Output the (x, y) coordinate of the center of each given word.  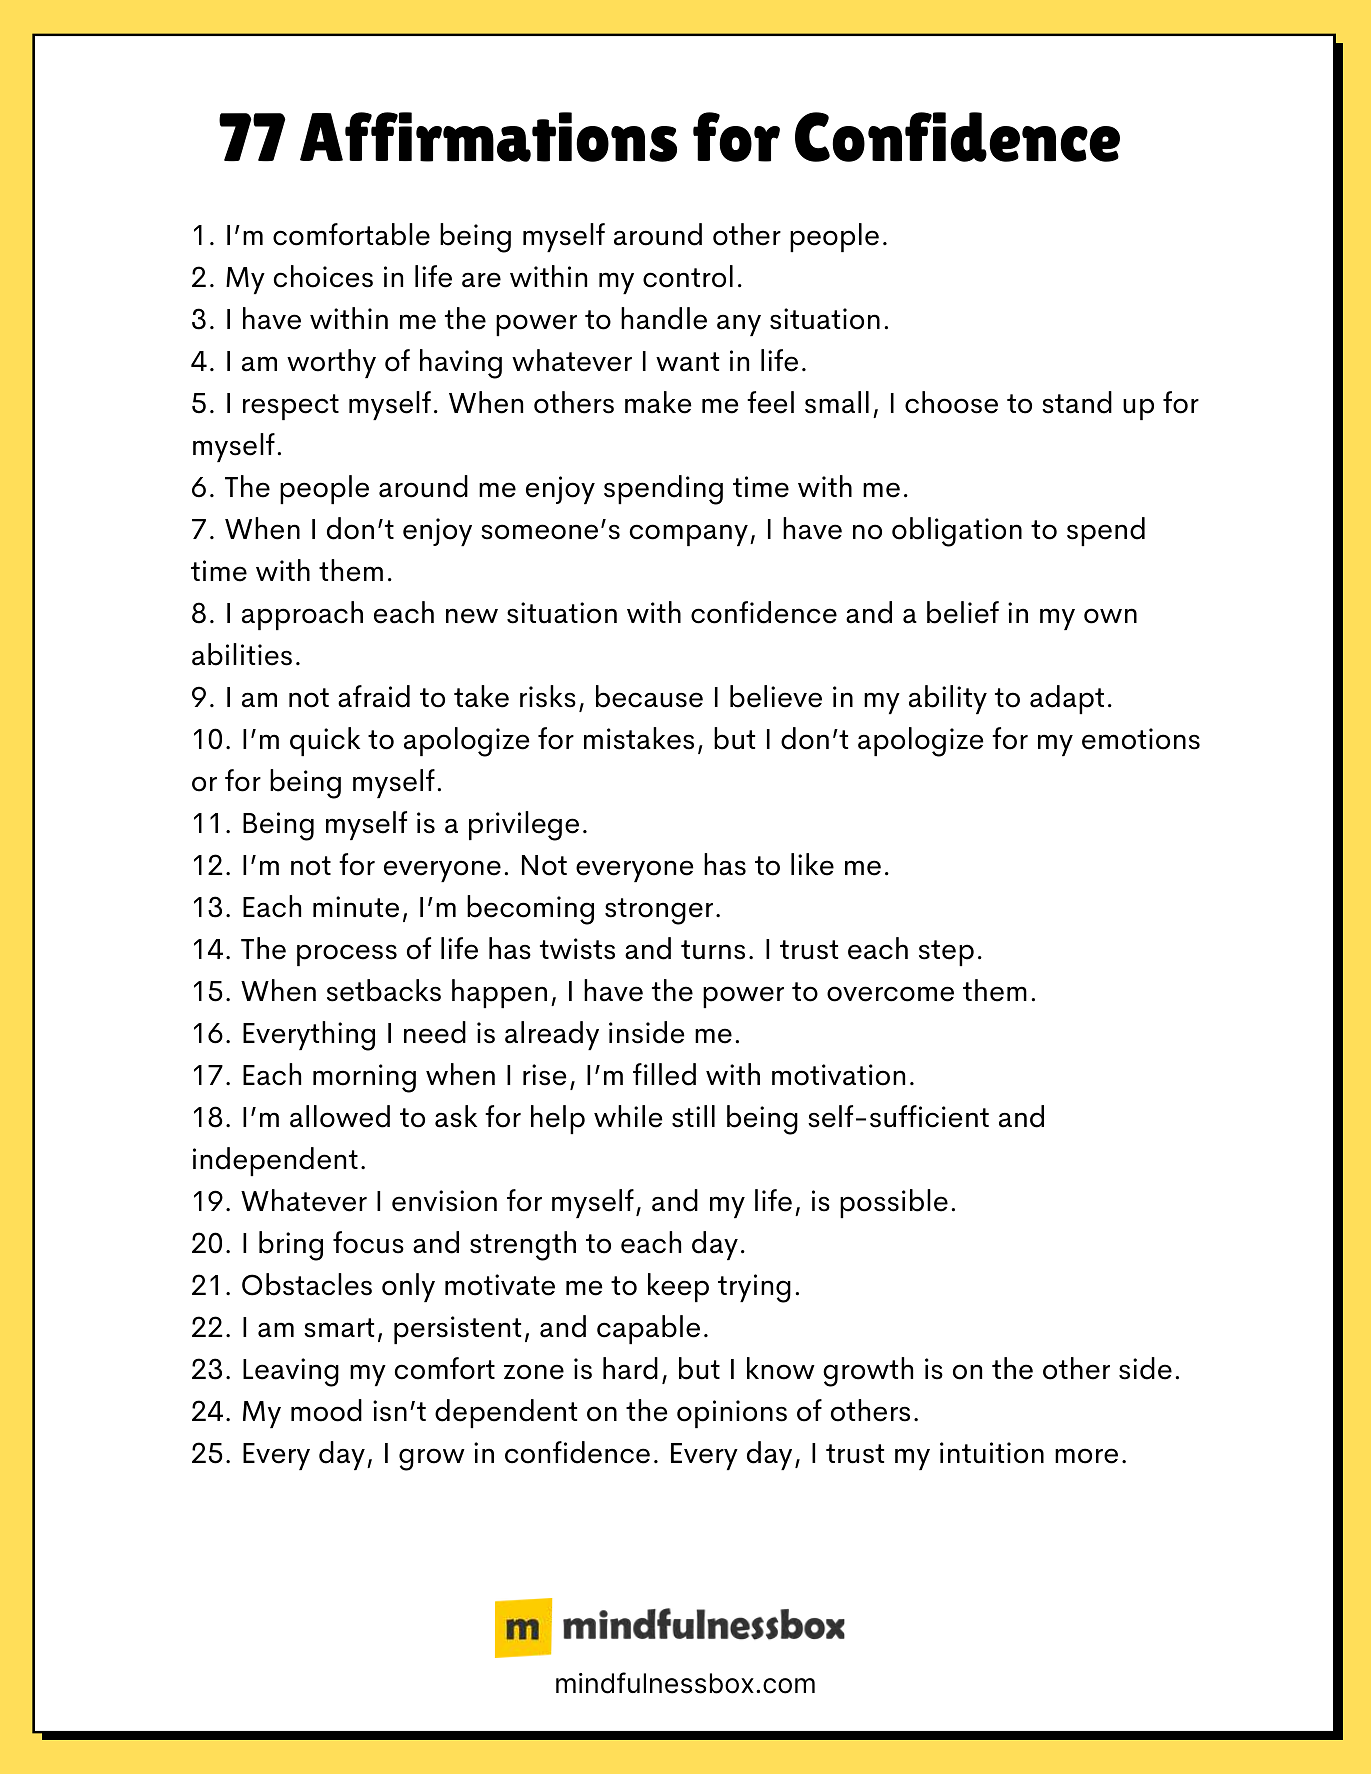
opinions (732, 1414)
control (688, 276)
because (649, 696)
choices (323, 276)
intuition (992, 1453)
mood (326, 1410)
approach (302, 615)
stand (1077, 402)
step (946, 953)
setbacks (384, 990)
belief (963, 612)
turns (713, 950)
